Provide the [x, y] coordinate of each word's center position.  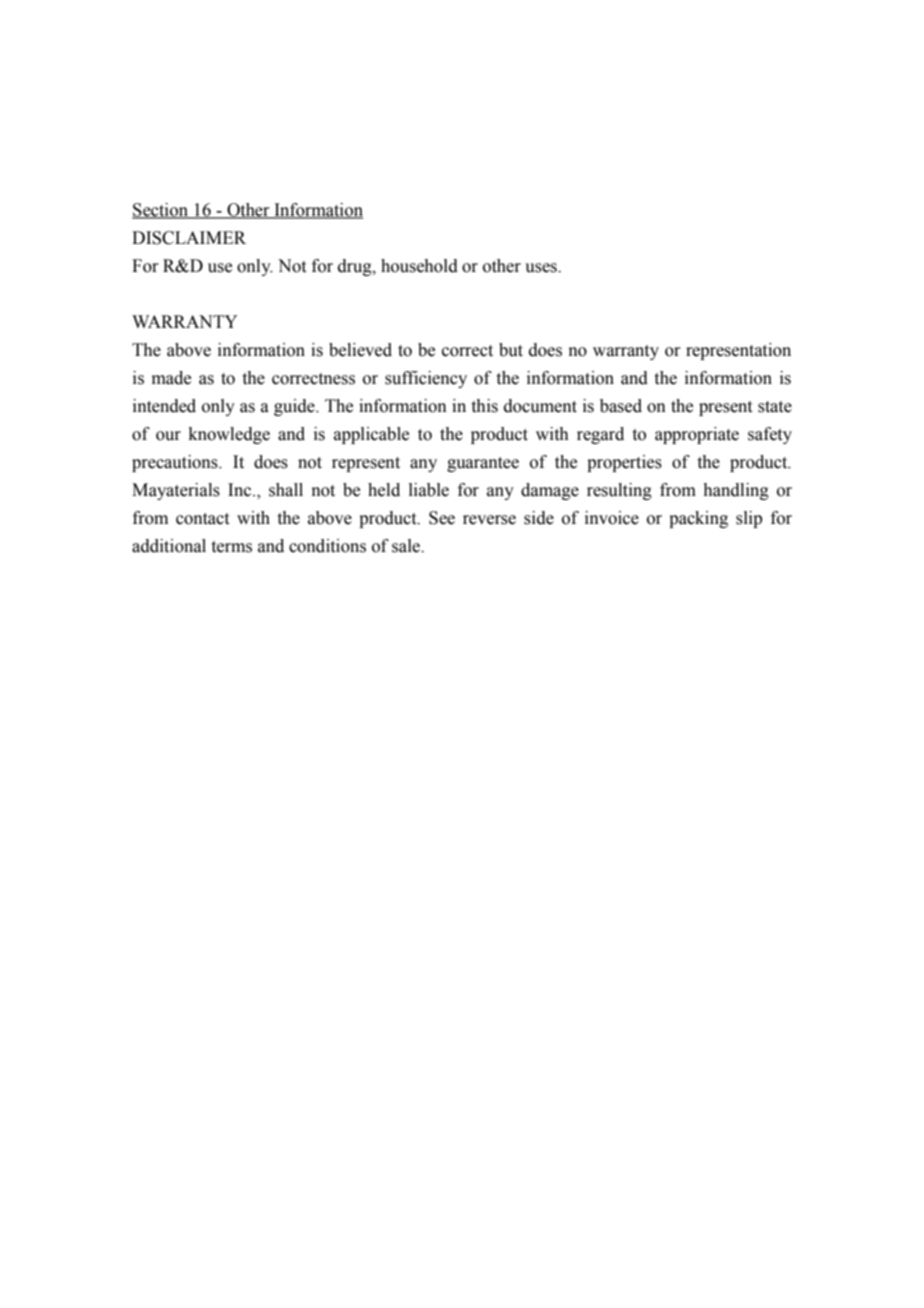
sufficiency [426, 379]
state [775, 407]
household [419, 266]
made [171, 378]
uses [542, 268]
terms [232, 547]
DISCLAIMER [189, 238]
